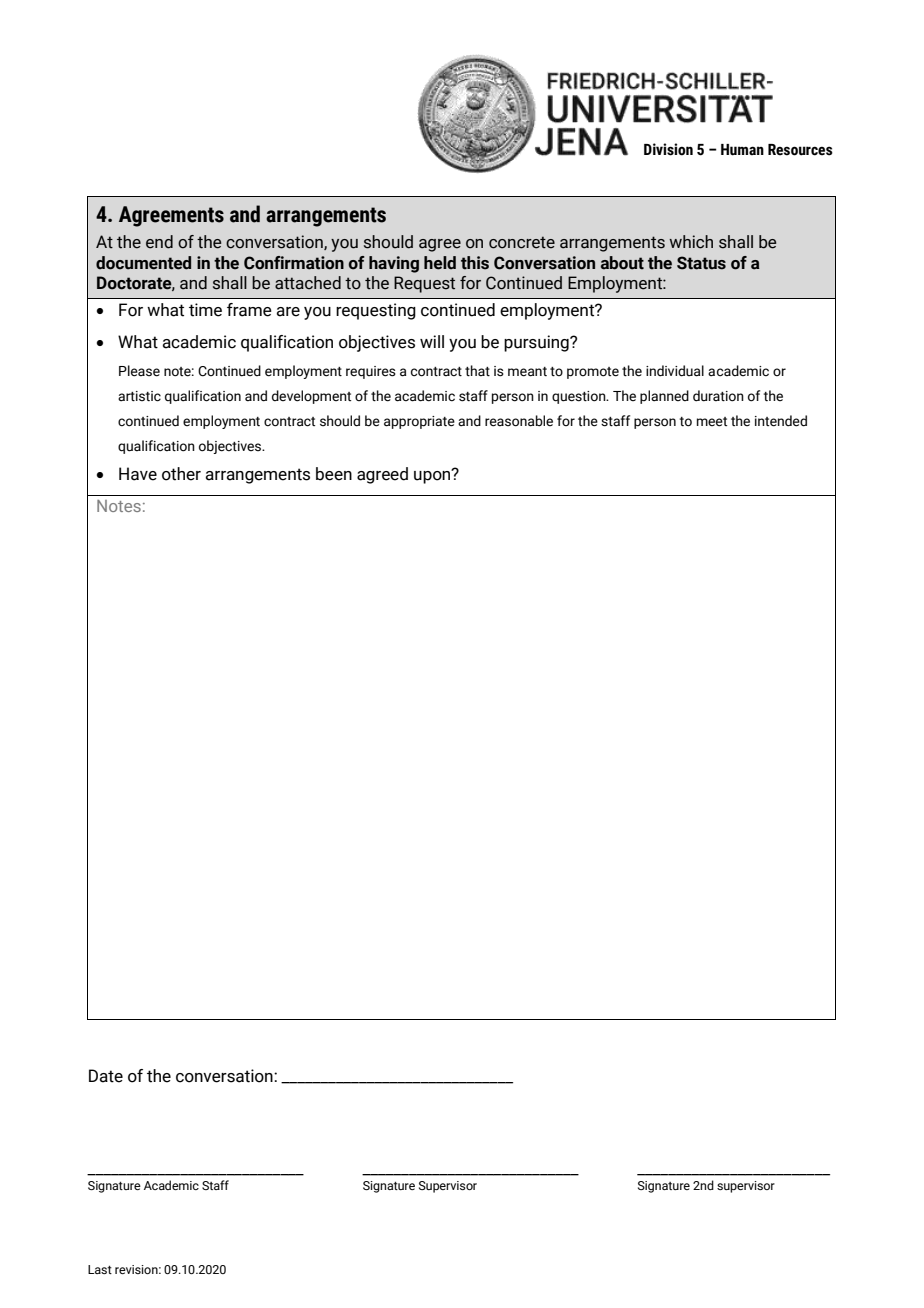  What do you see at coordinates (712, 422) in the document?
I see `meet` at bounding box center [712, 422].
